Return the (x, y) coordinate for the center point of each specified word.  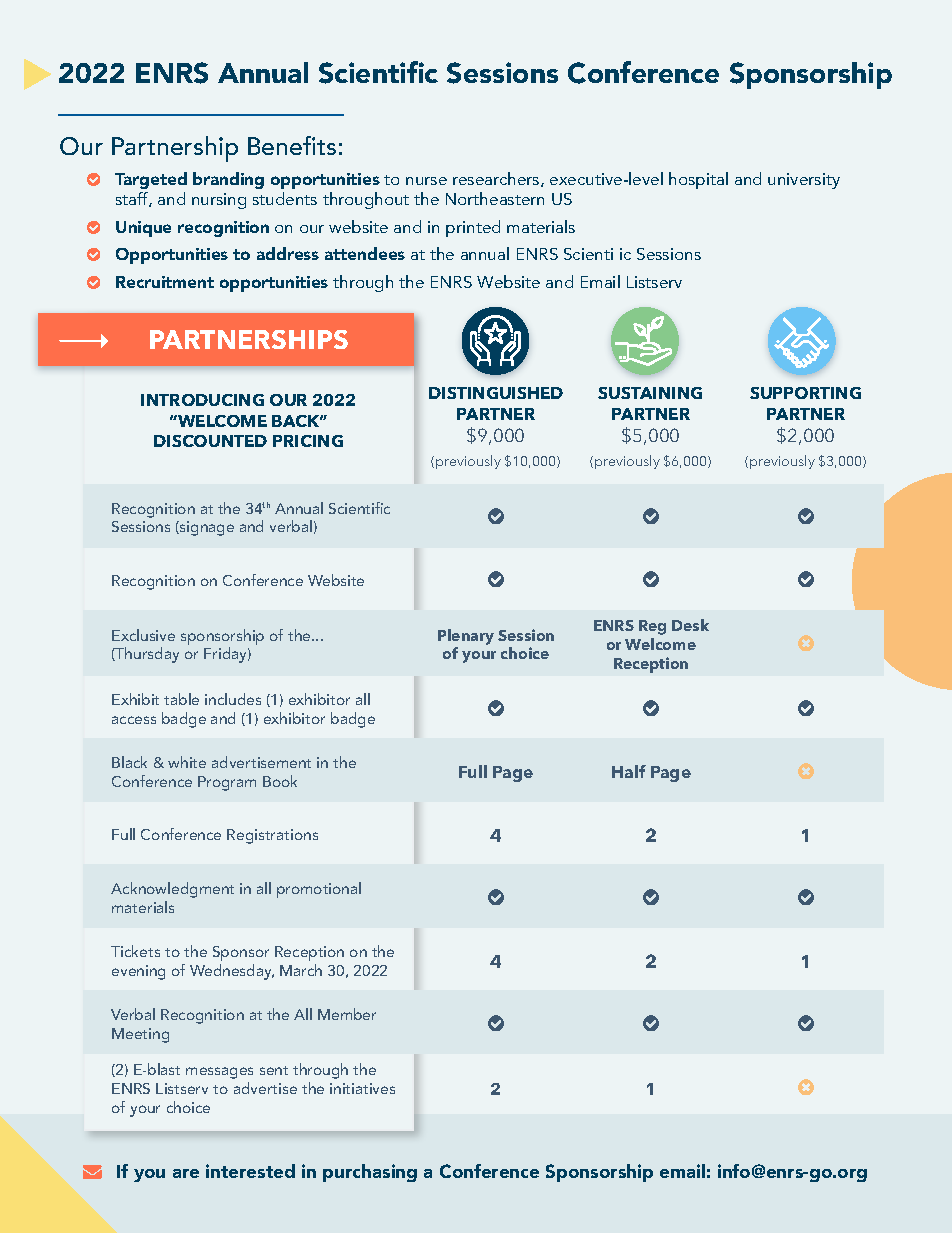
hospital (698, 180)
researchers (497, 179)
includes (233, 699)
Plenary (466, 638)
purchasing (370, 1173)
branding (228, 180)
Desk (690, 625)
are (186, 1173)
